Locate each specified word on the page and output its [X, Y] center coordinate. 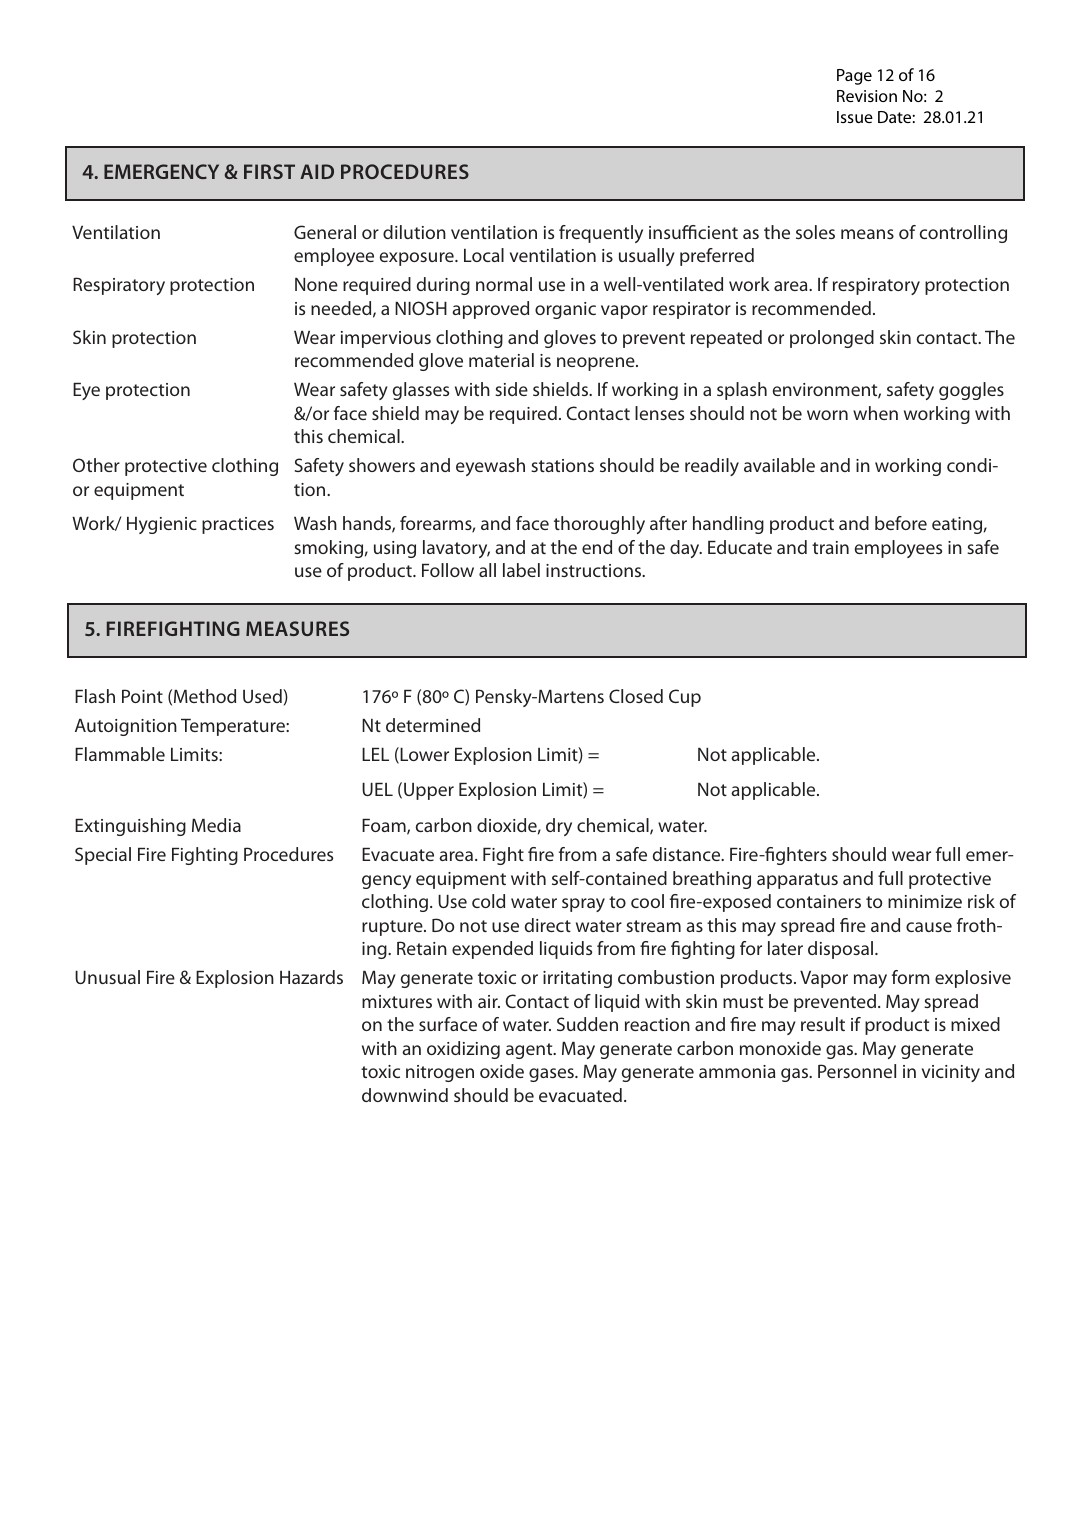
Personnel [857, 1071]
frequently [601, 234]
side [511, 389]
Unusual [107, 977]
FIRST [269, 171]
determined [433, 725]
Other [96, 465]
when [875, 413]
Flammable [120, 754]
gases [552, 1075]
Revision [867, 96]
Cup [685, 698]
